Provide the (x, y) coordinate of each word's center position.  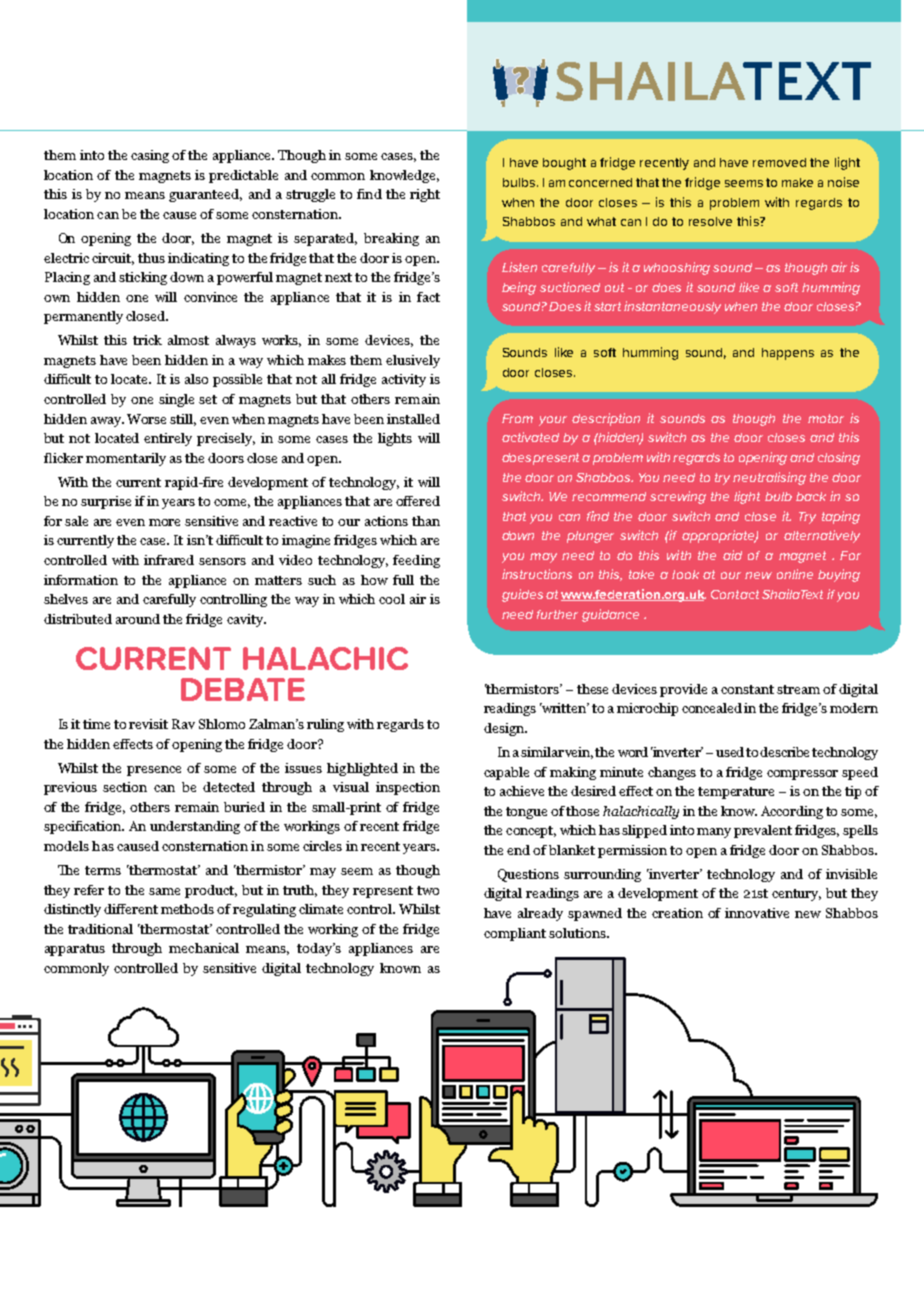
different (131, 909)
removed (779, 162)
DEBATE (243, 689)
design (505, 729)
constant (747, 689)
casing (150, 156)
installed (413, 419)
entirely (168, 439)
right (425, 195)
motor (826, 418)
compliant (515, 934)
